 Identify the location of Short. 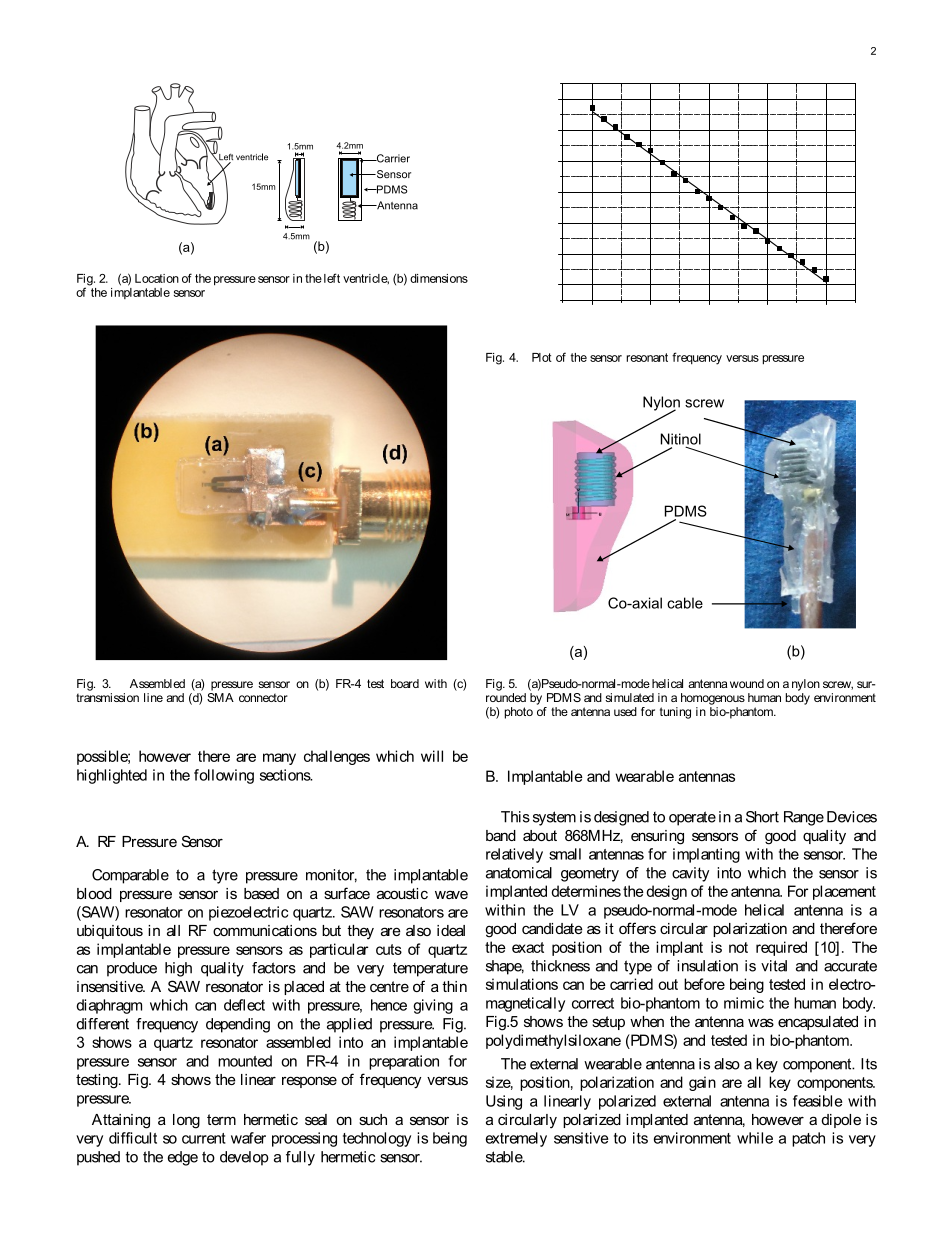
(762, 817).
